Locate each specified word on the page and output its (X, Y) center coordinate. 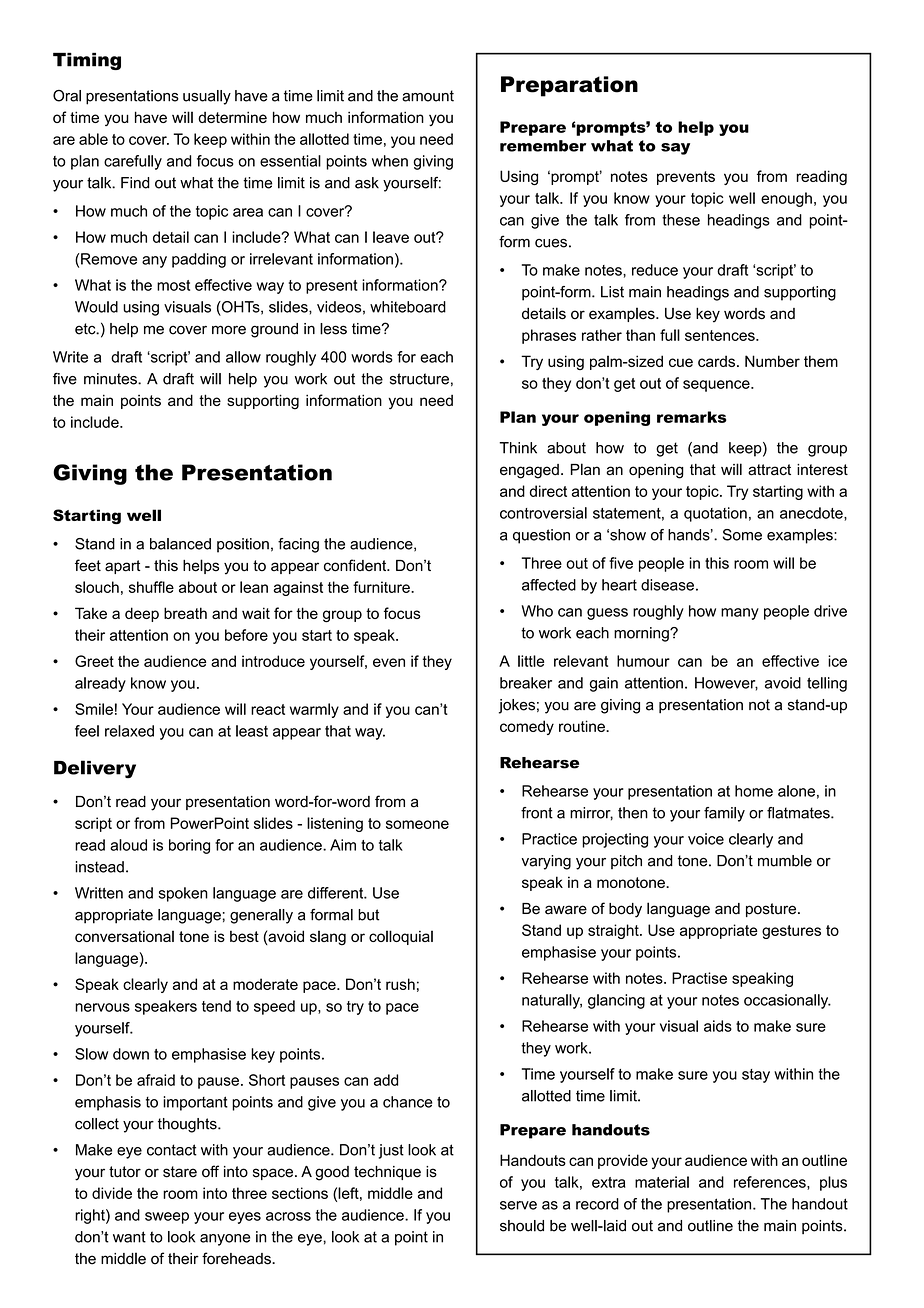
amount (428, 96)
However (726, 684)
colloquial (401, 937)
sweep (167, 1218)
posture (772, 910)
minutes (111, 379)
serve (518, 1205)
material (662, 1182)
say (675, 149)
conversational (124, 936)
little (531, 661)
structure (419, 379)
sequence (717, 386)
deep (142, 614)
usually (207, 97)
